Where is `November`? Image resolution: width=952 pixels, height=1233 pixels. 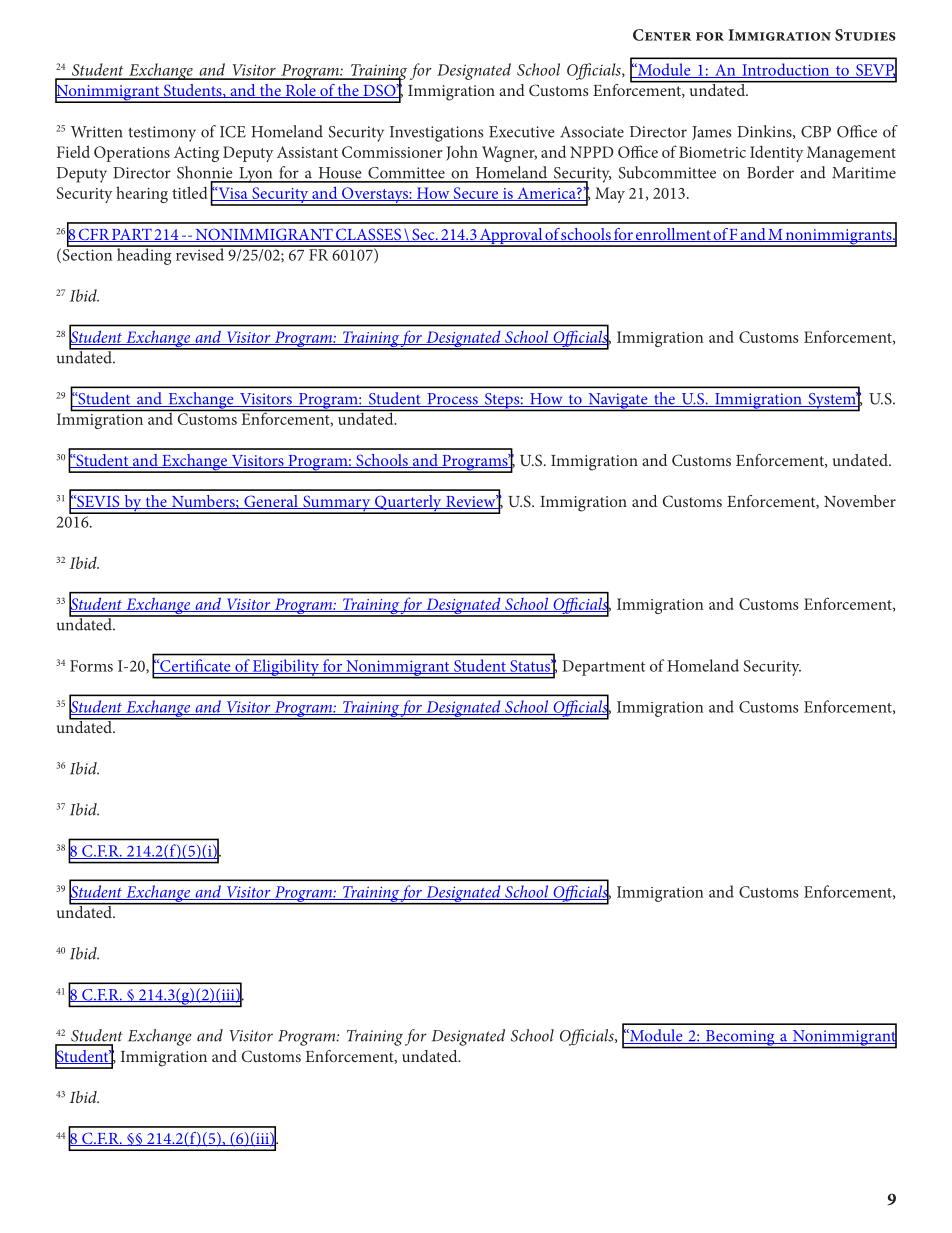
November is located at coordinates (860, 501).
